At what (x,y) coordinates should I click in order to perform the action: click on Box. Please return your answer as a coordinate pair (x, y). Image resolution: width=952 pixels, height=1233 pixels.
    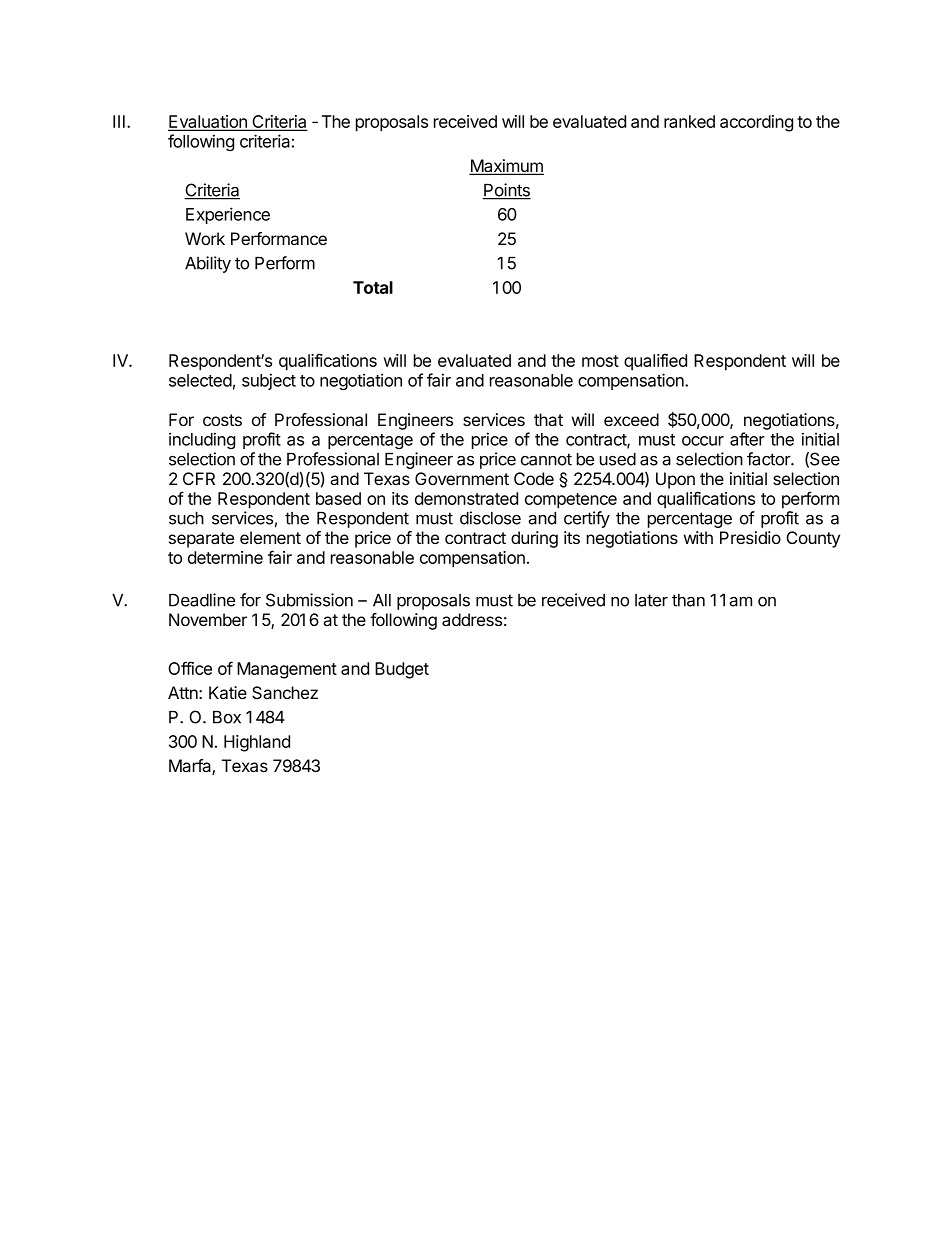
    Looking at the image, I should click on (227, 717).
